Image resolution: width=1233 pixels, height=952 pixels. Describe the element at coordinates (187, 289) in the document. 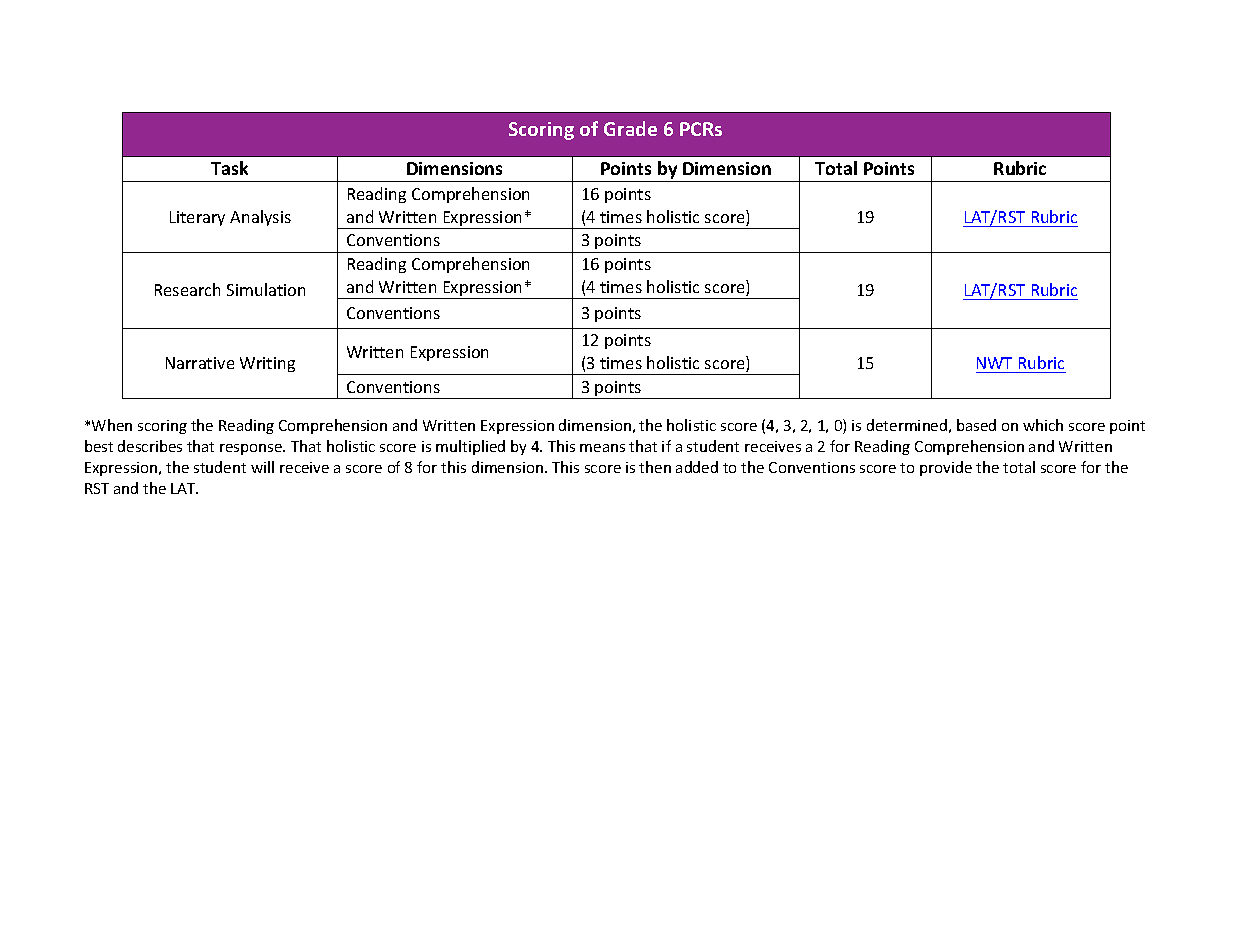

I see `Research` at that location.
